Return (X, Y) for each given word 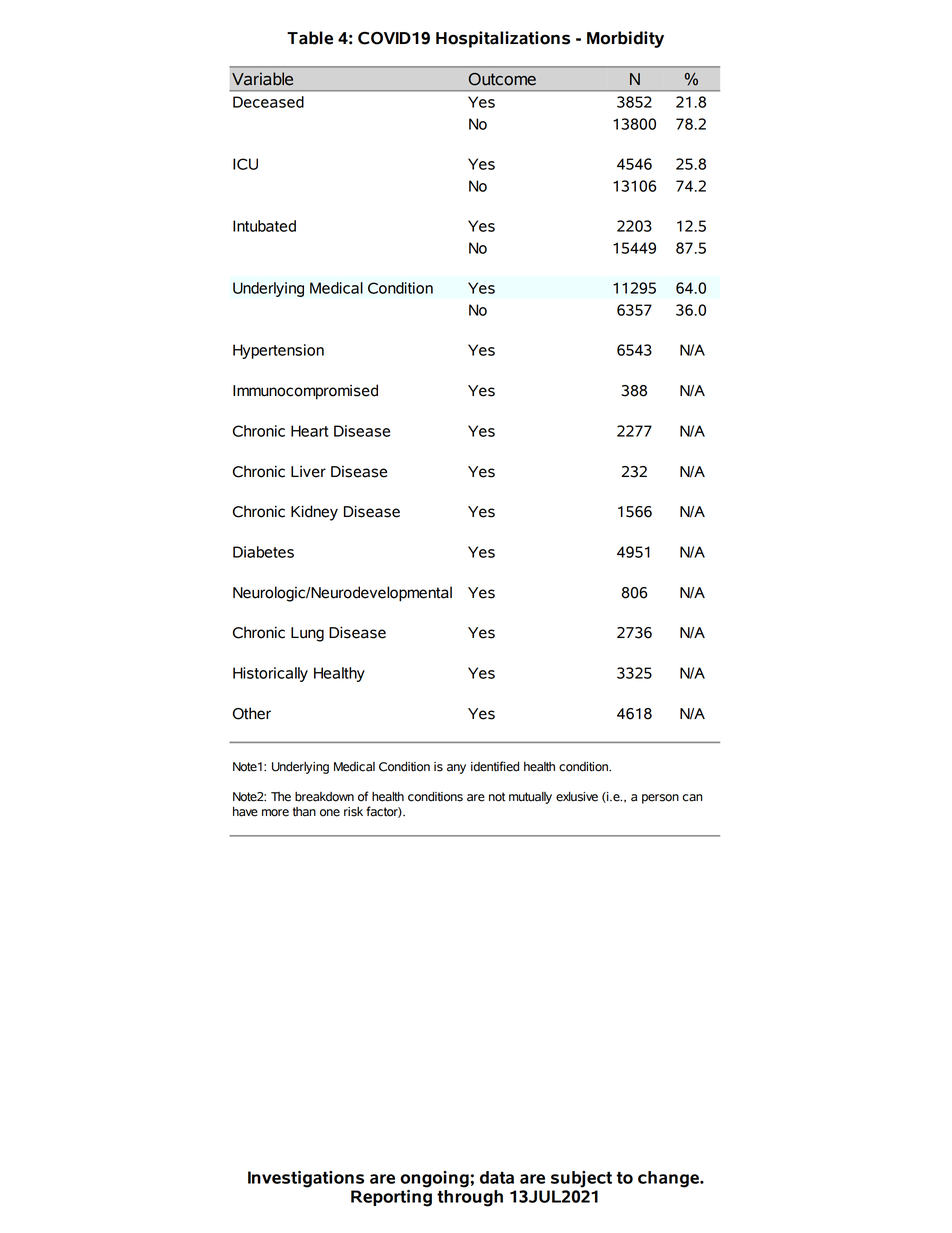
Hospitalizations (503, 39)
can (692, 798)
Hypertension (278, 351)
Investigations (306, 1179)
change (669, 1179)
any (456, 769)
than (304, 812)
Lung (307, 634)
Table (310, 38)
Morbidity (625, 39)
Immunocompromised (305, 392)
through (470, 1197)
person (660, 799)
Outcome (502, 79)
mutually (530, 798)
